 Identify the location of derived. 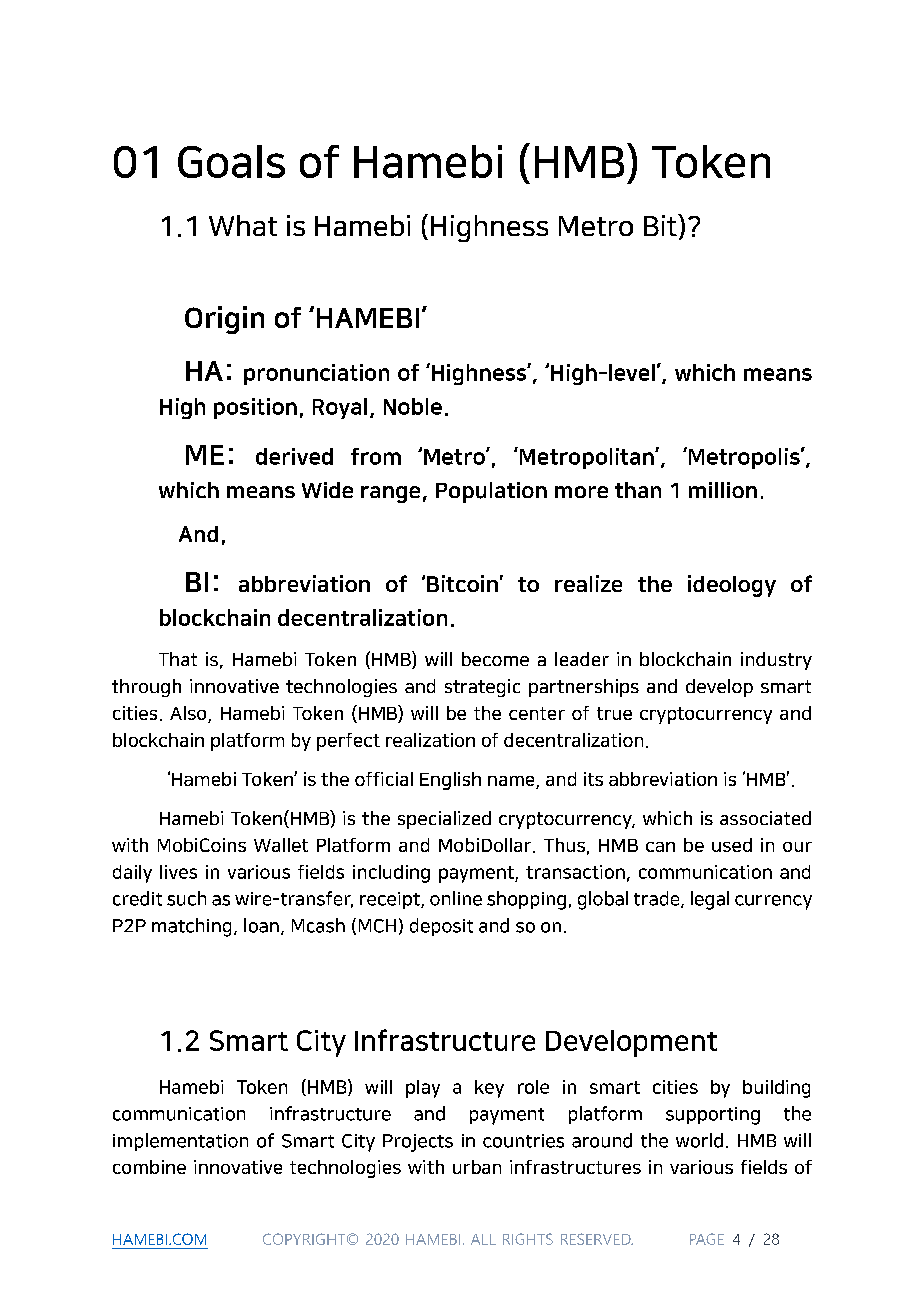
(294, 456).
